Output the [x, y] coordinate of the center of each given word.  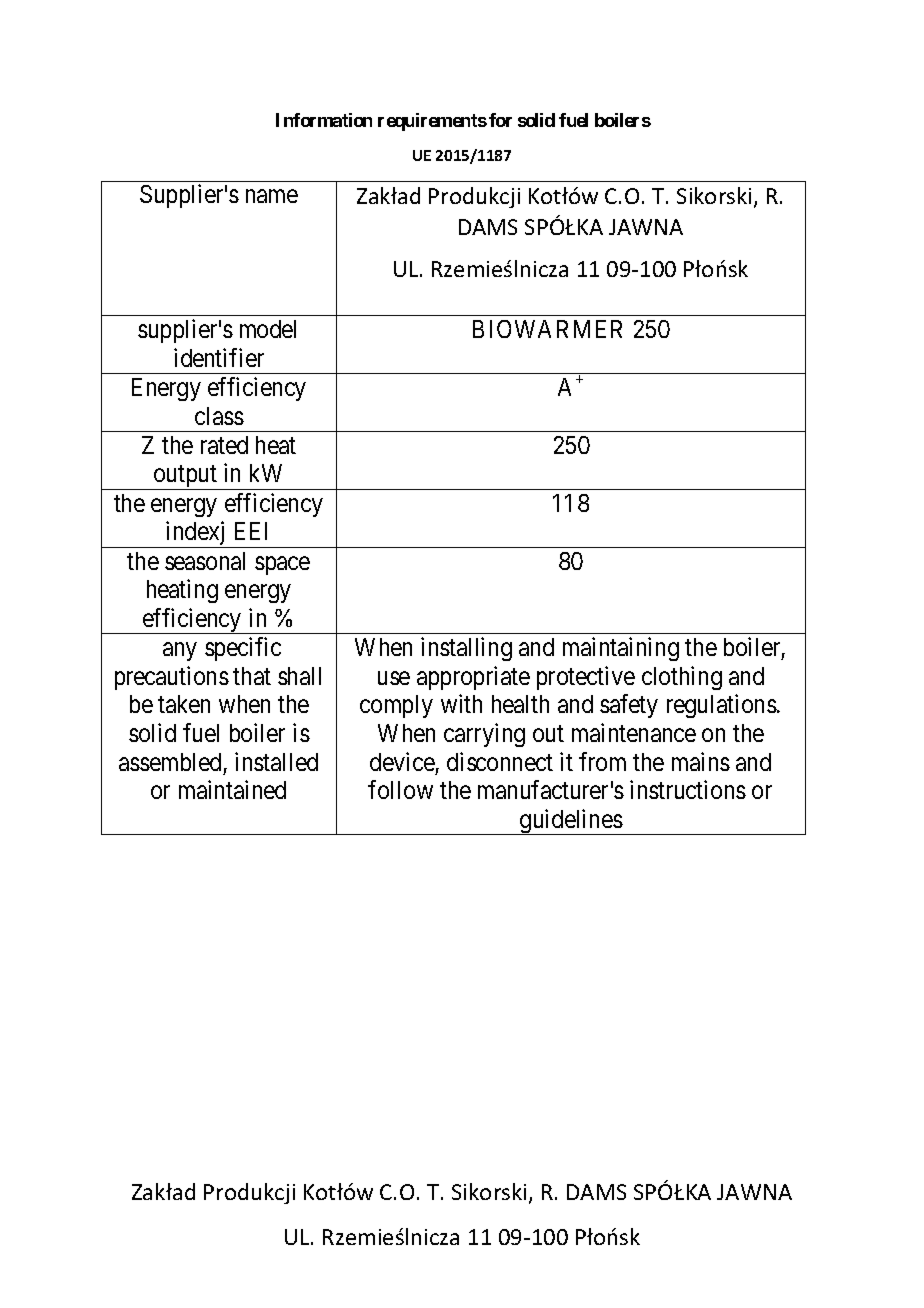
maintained [232, 789]
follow [400, 789]
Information [324, 120]
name [272, 196]
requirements [432, 122]
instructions [688, 789]
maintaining [621, 649]
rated [224, 445]
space [282, 565]
